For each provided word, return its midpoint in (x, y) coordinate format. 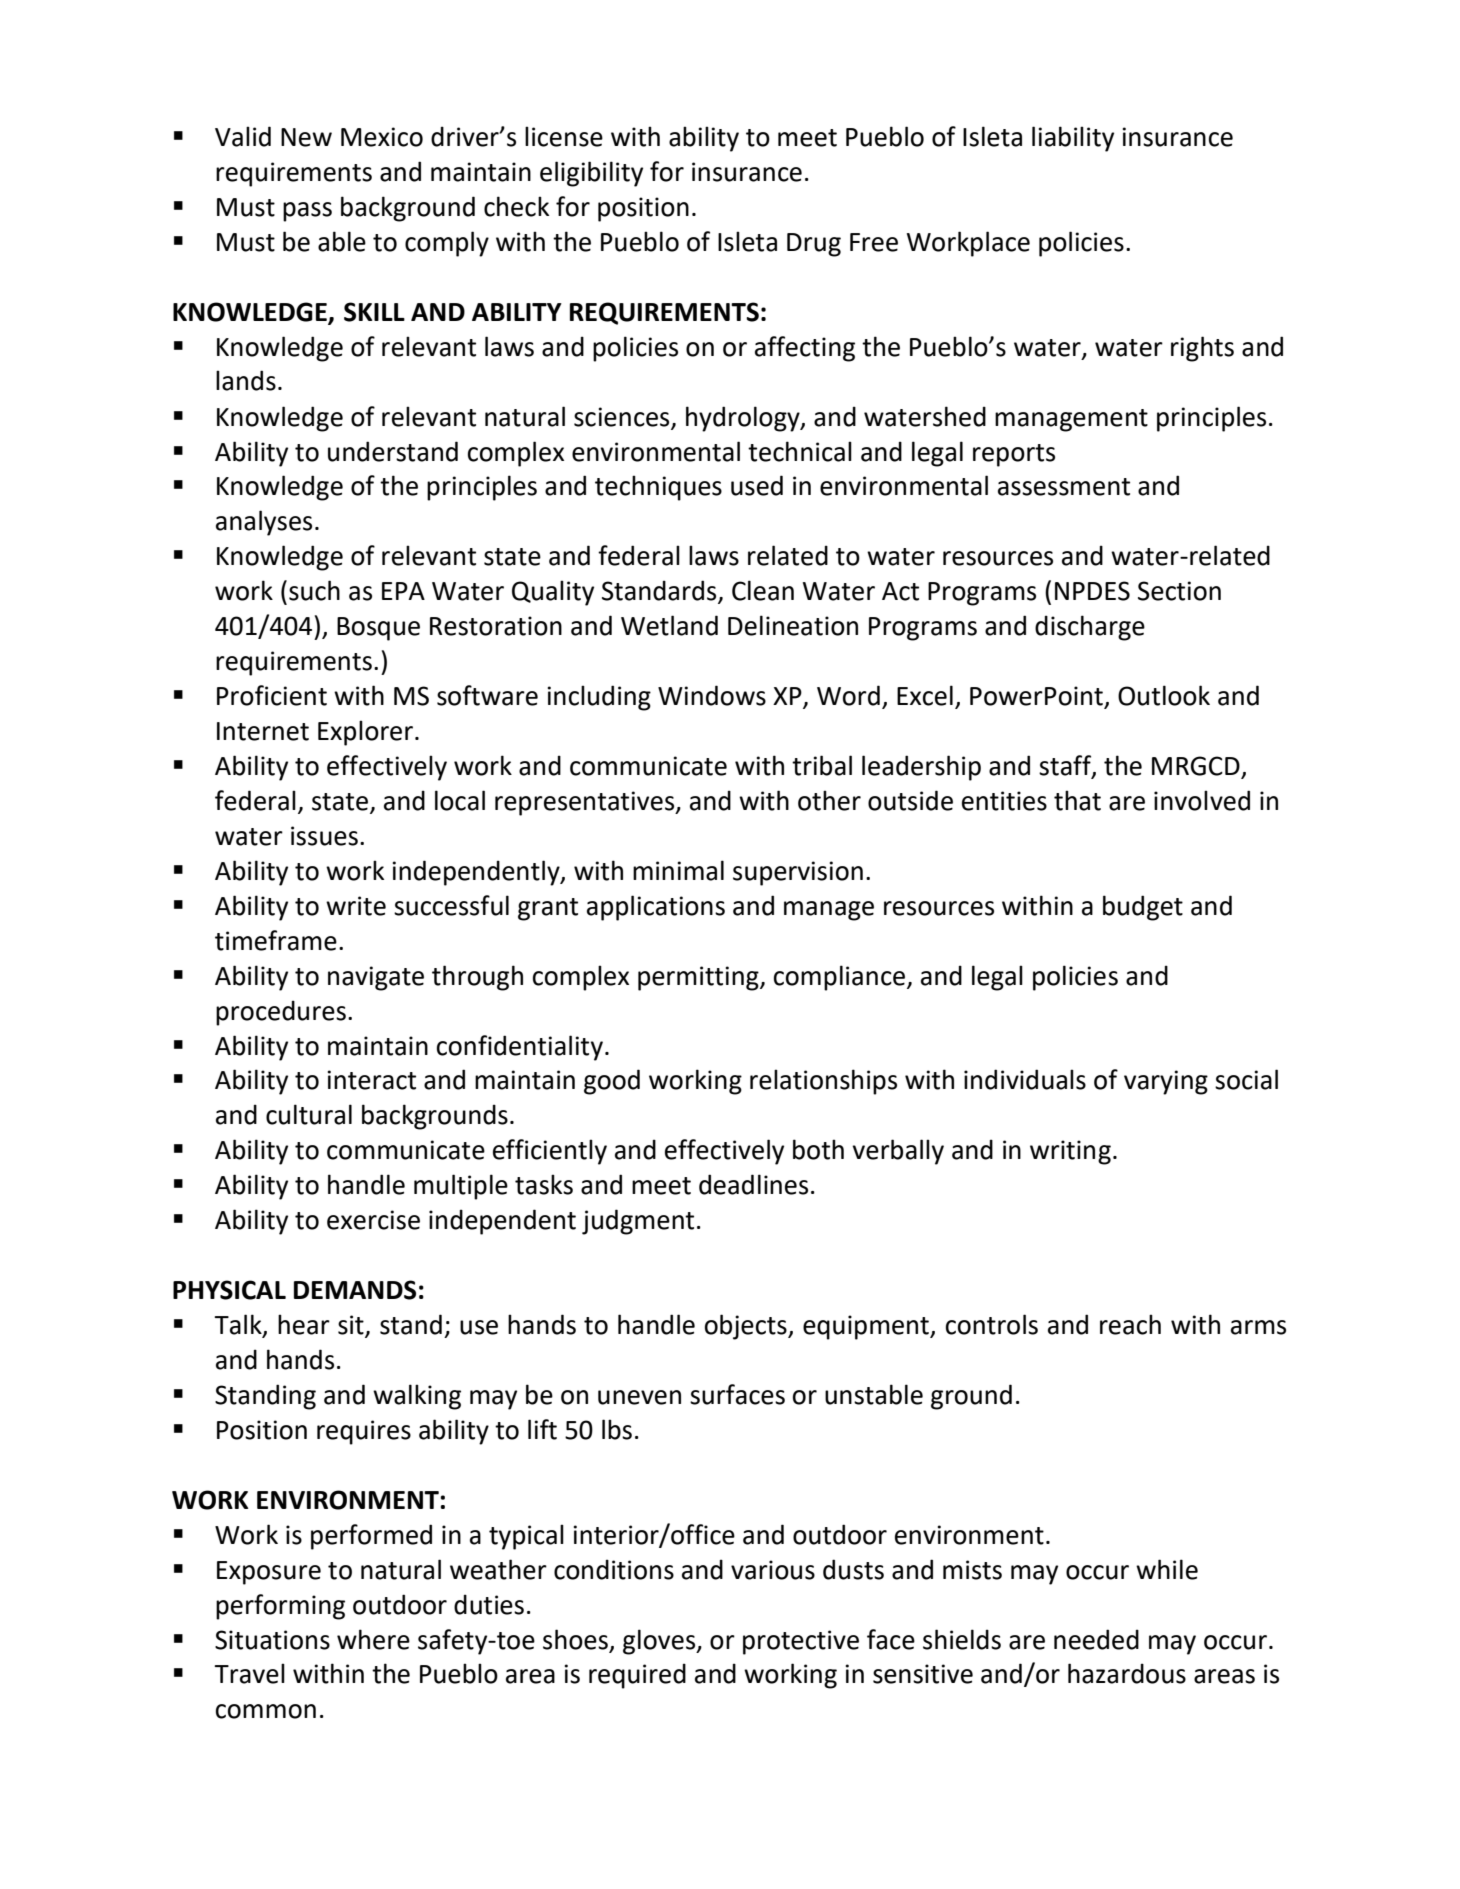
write (356, 906)
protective (801, 1642)
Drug (814, 245)
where (373, 1639)
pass (307, 212)
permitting (699, 978)
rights (1202, 349)
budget (1143, 908)
